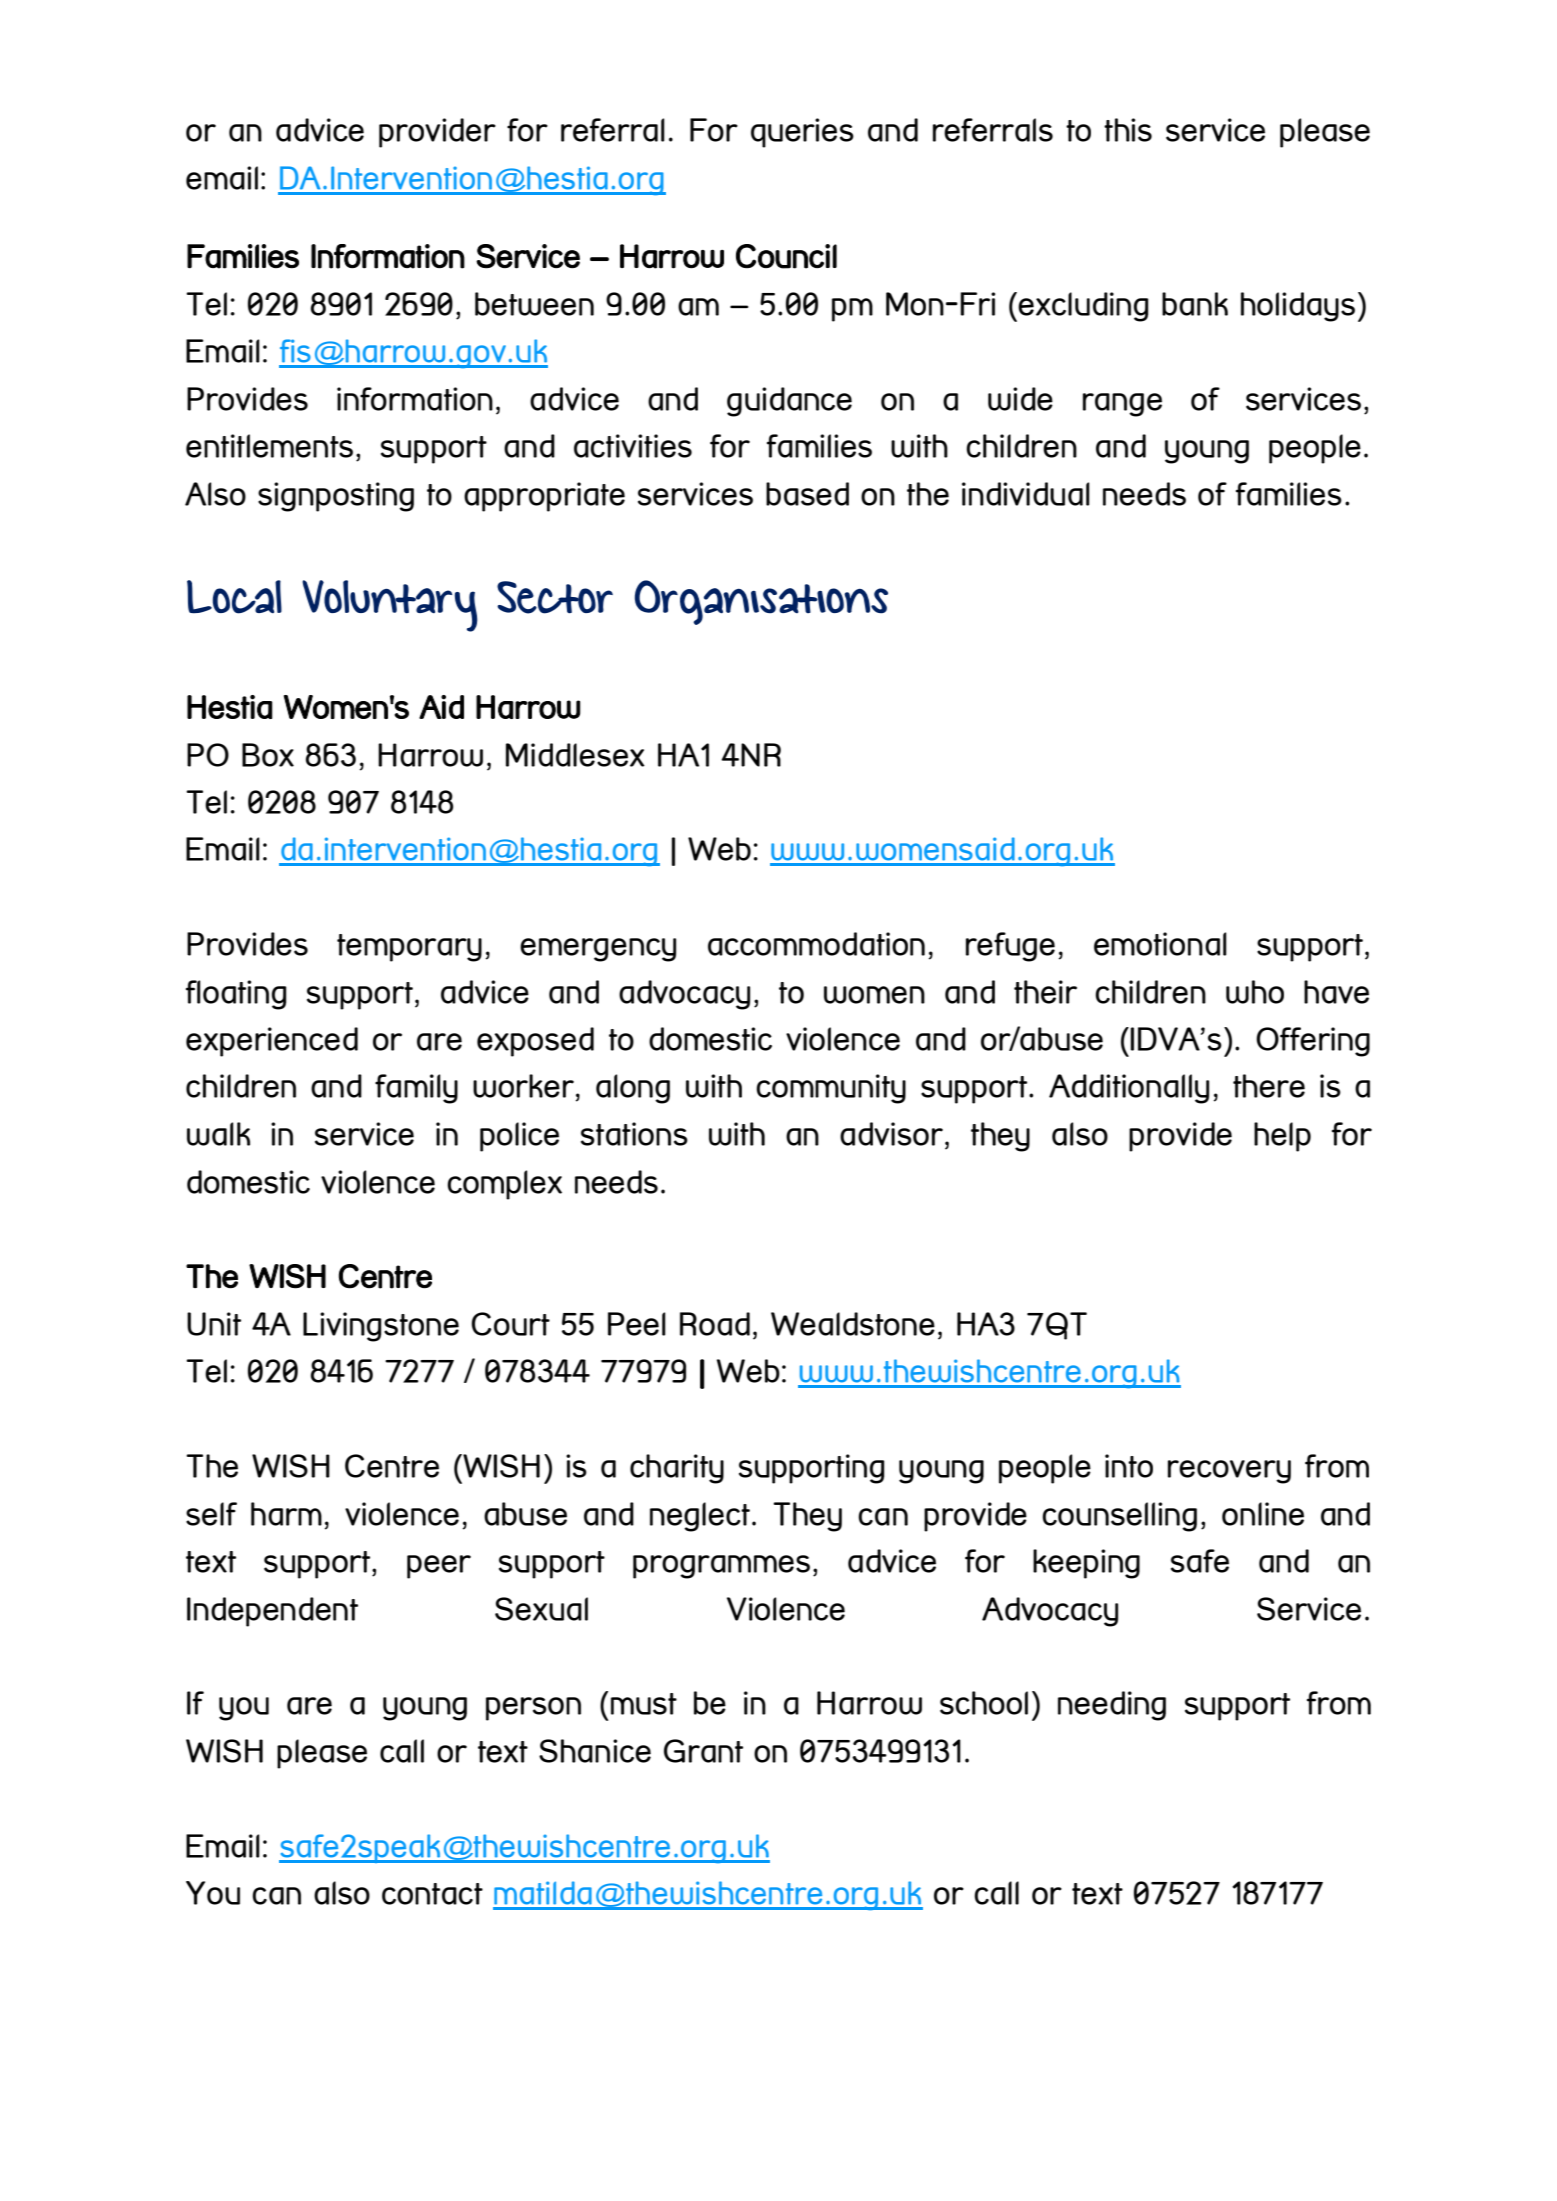  Describe the element at coordinates (703, 1751) in the document. I see `Grant` at that location.
